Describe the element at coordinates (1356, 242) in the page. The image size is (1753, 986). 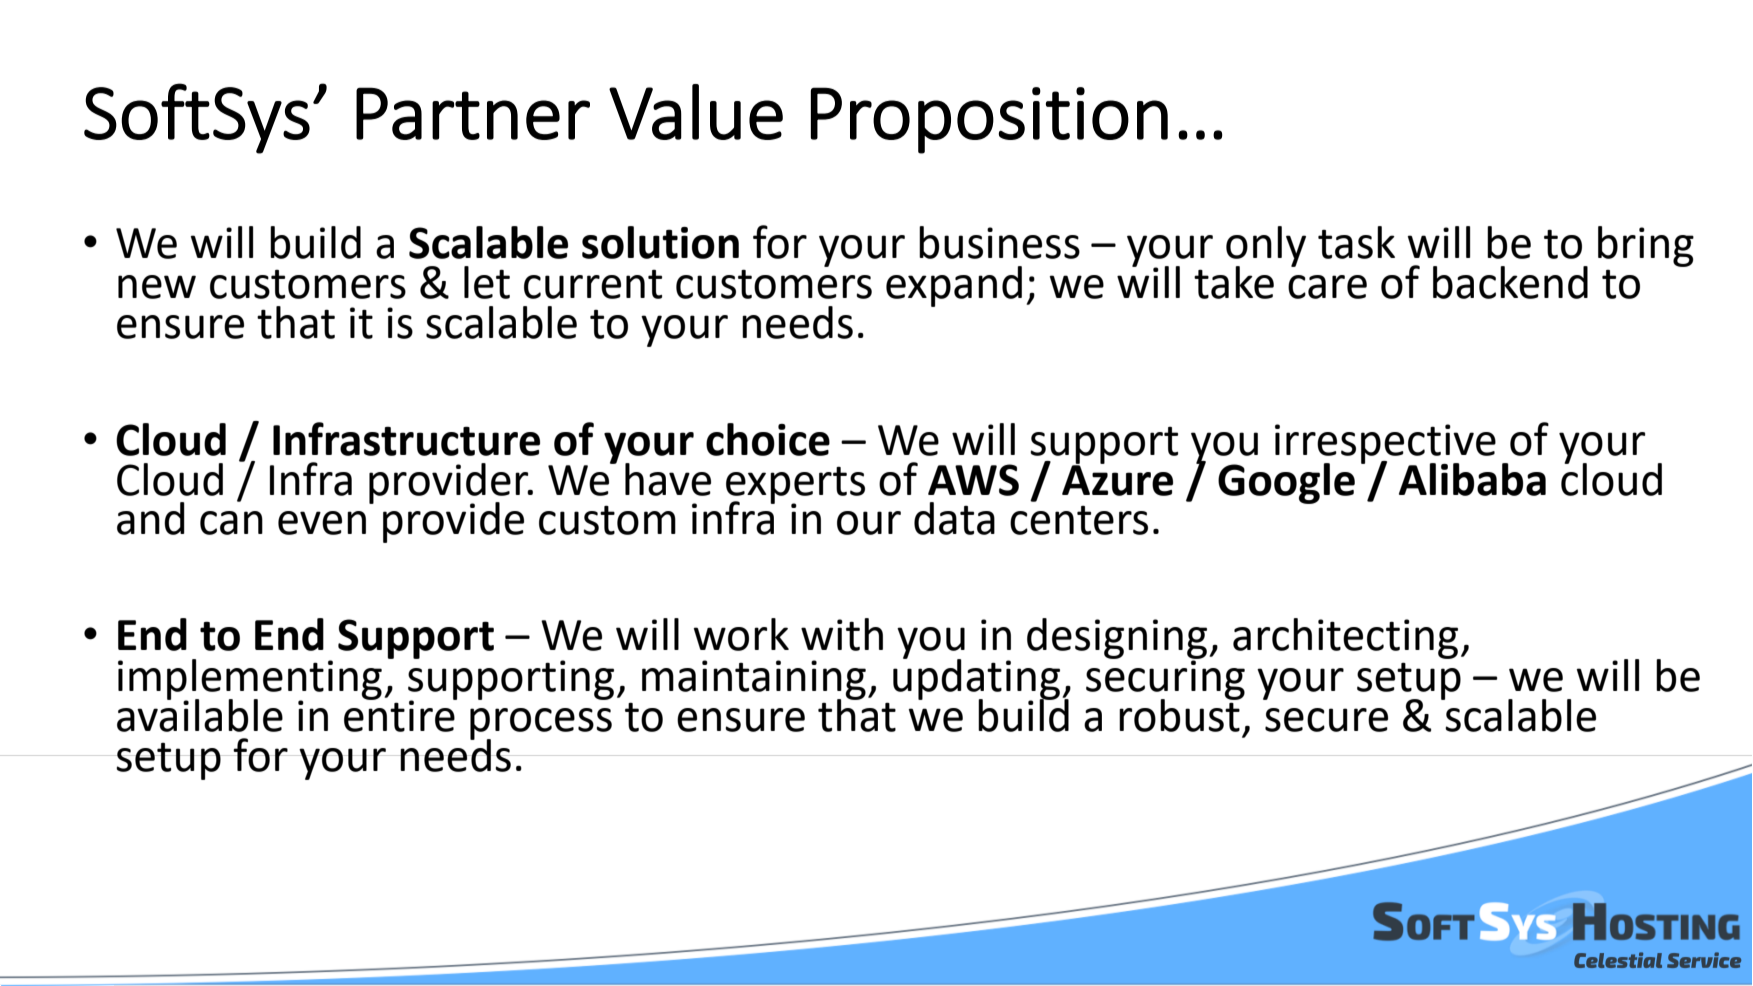
I see `task` at that location.
